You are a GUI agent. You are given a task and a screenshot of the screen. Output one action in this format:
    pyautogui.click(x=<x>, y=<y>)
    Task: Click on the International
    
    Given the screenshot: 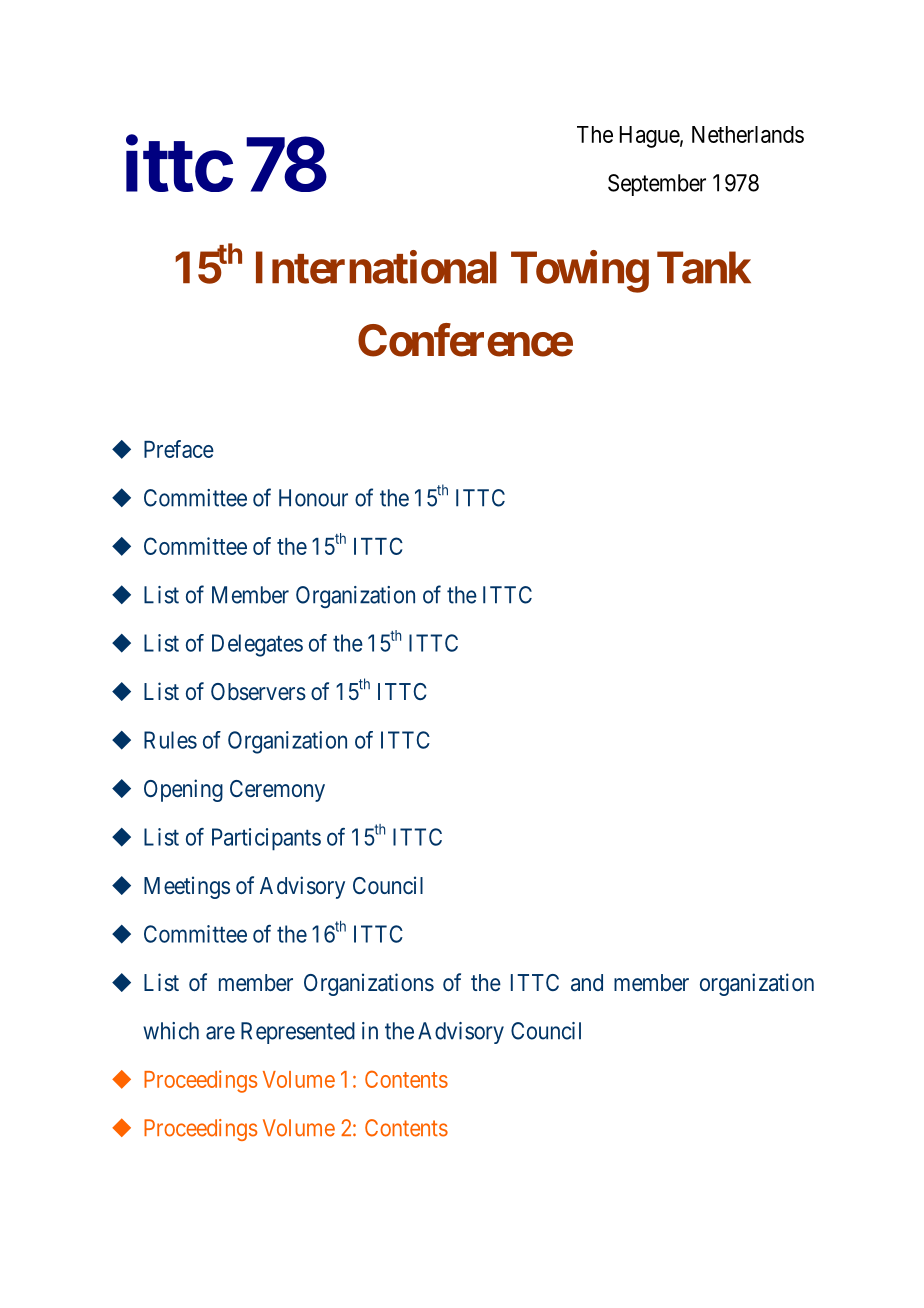 What is the action you would take?
    pyautogui.click(x=376, y=267)
